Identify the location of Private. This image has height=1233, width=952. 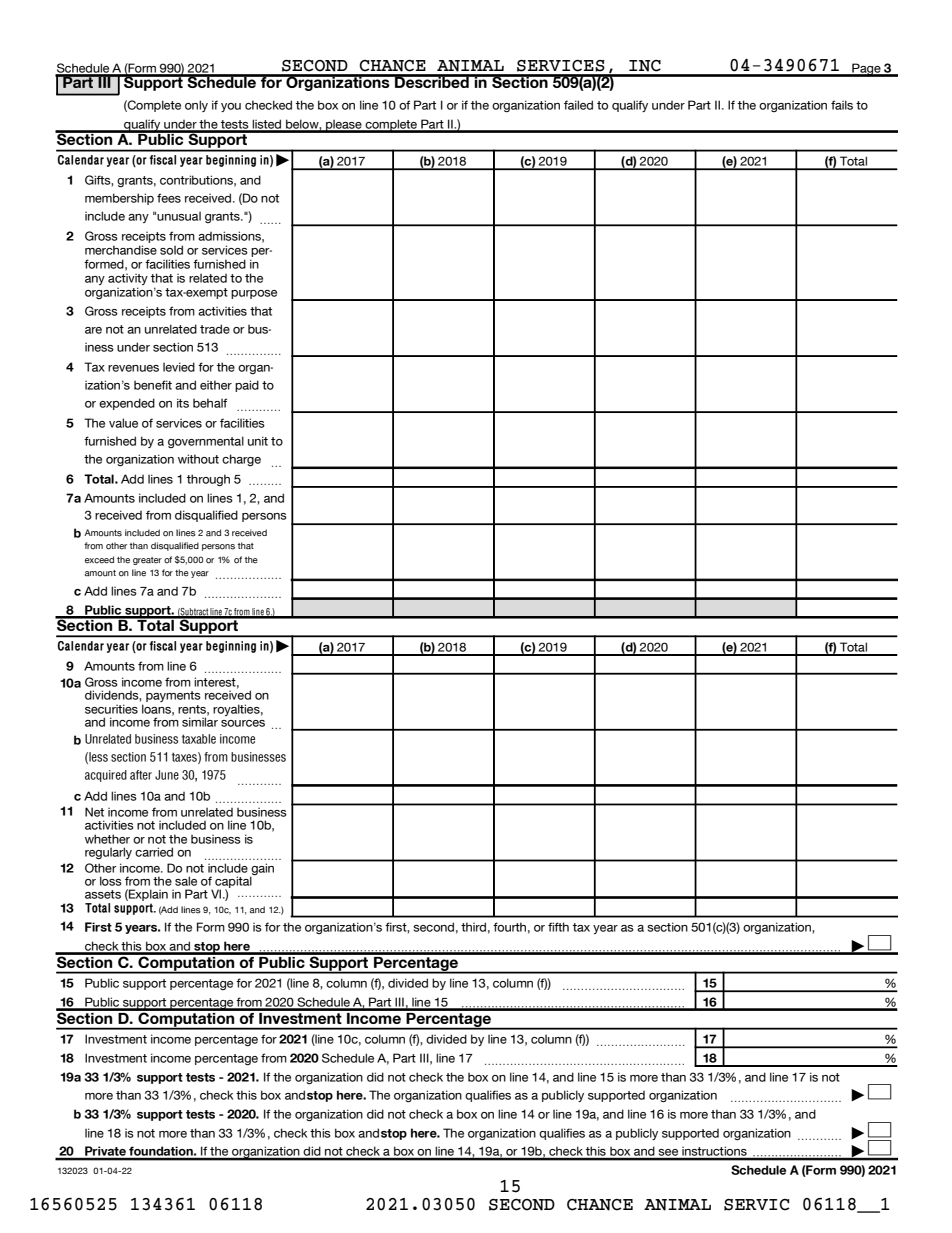
(105, 1152).
